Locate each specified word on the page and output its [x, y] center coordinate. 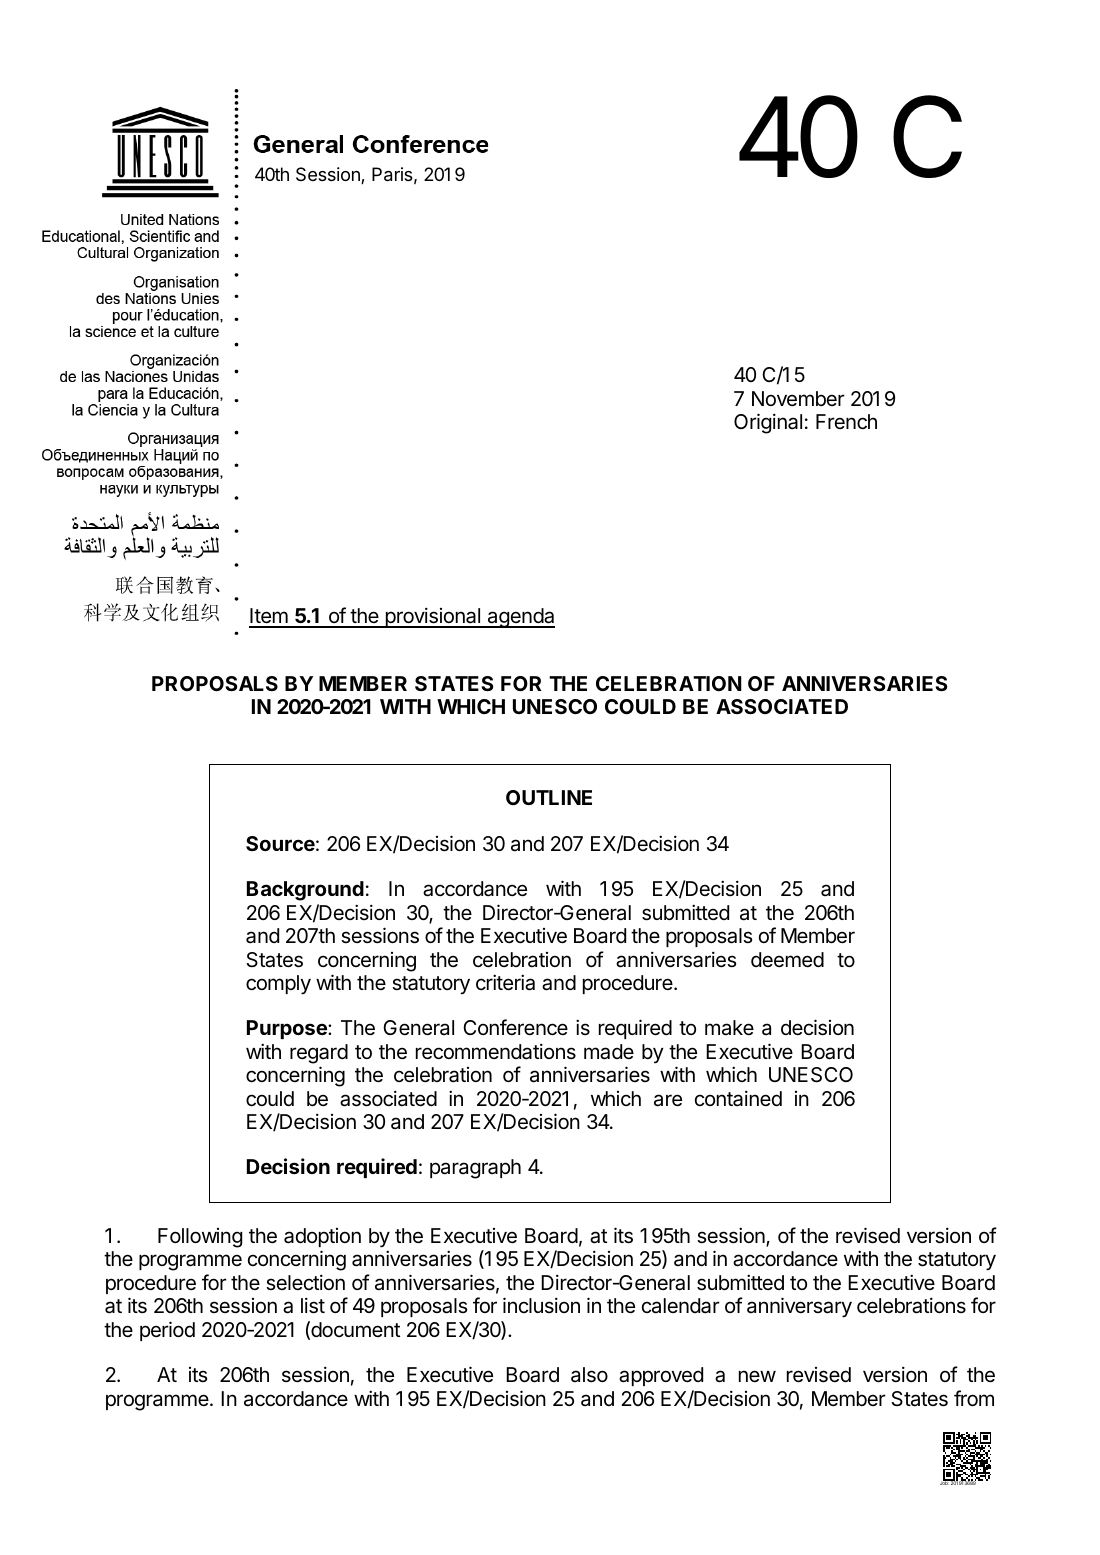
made [609, 1052]
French [846, 421]
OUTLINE [549, 797]
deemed [787, 960]
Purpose [288, 1029]
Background [305, 891]
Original [768, 423]
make [729, 1028]
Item [269, 617]
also [589, 1375]
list [313, 1305]
